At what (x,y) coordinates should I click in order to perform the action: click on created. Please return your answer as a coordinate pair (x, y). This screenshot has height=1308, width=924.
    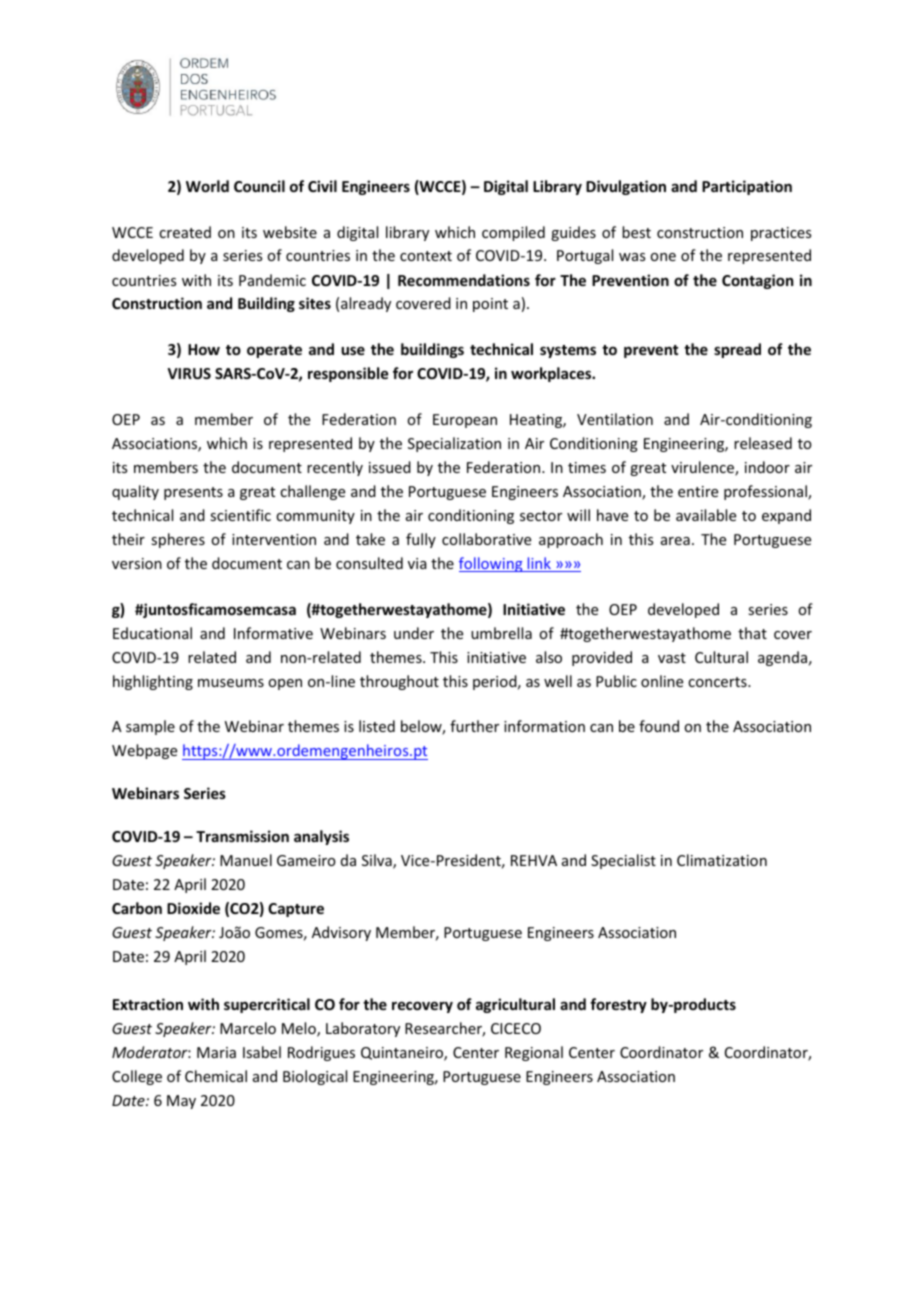
    Looking at the image, I should click on (185, 232).
